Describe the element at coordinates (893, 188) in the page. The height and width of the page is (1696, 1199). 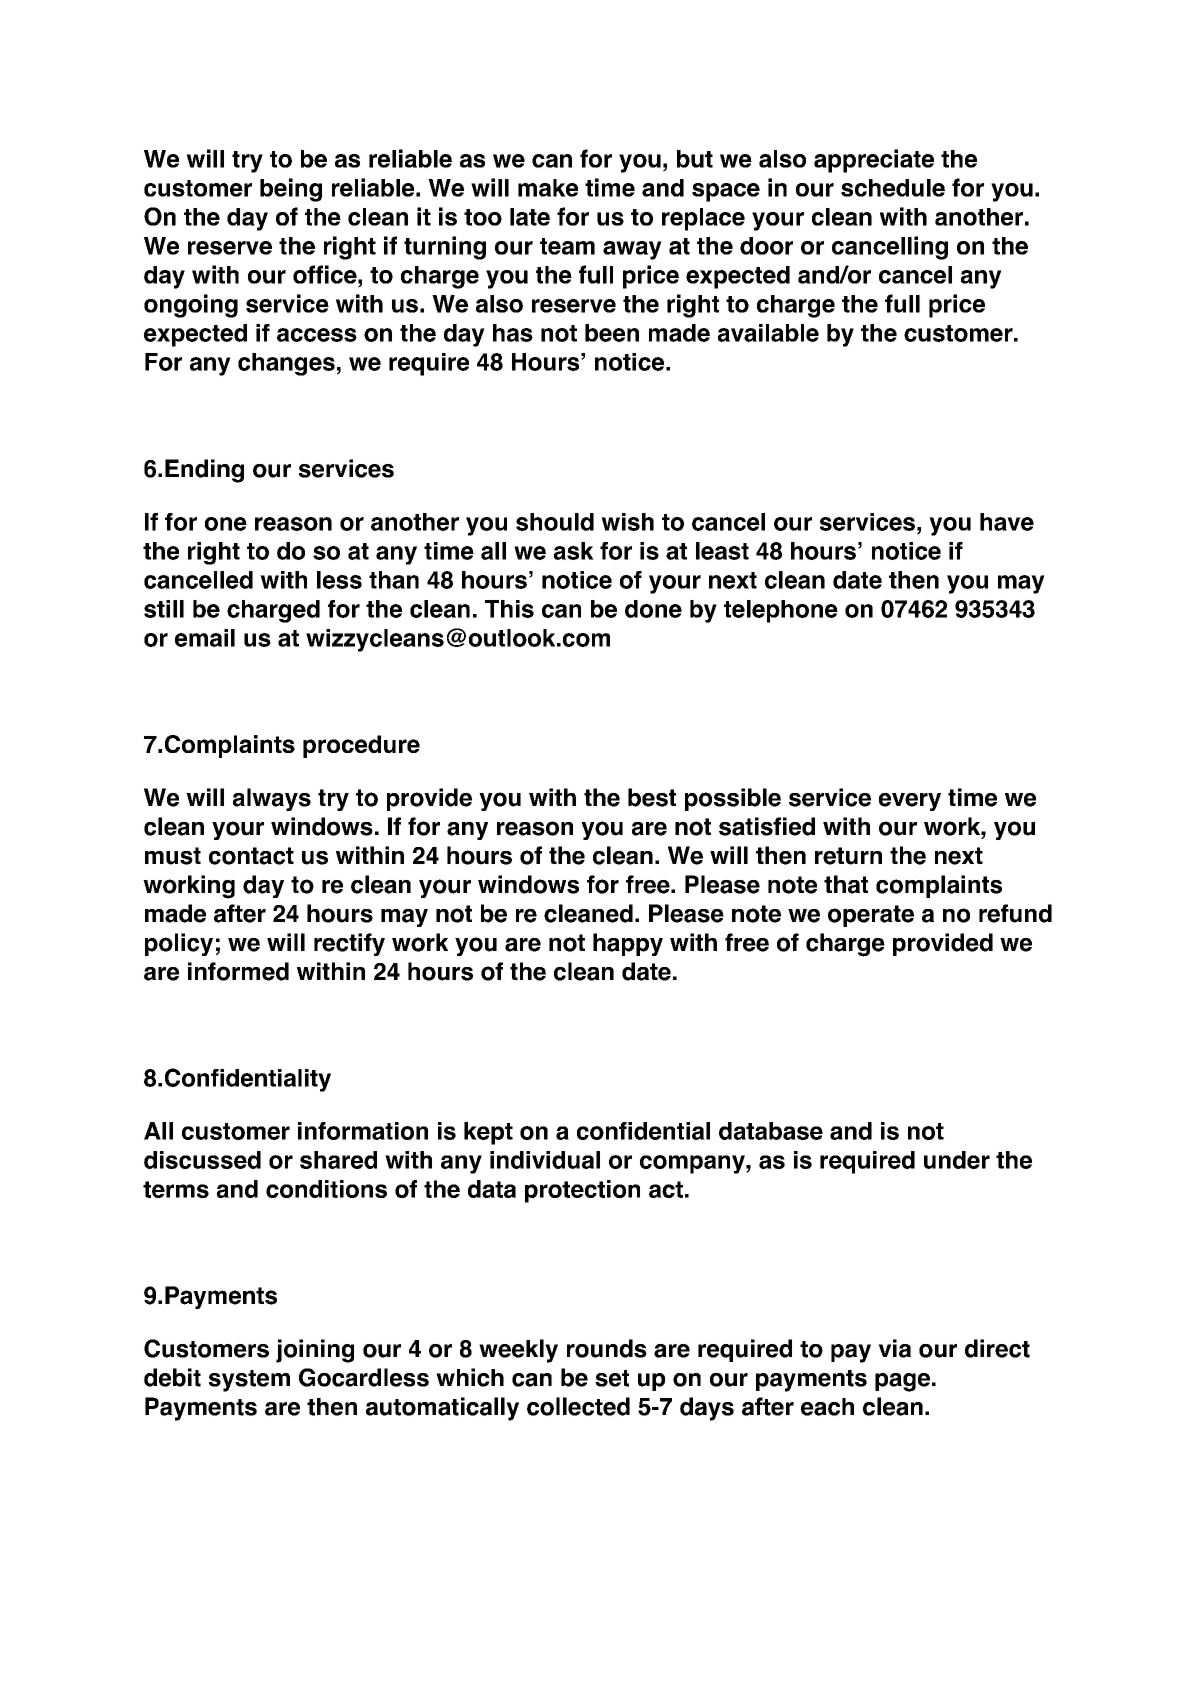
I see `schedule` at that location.
